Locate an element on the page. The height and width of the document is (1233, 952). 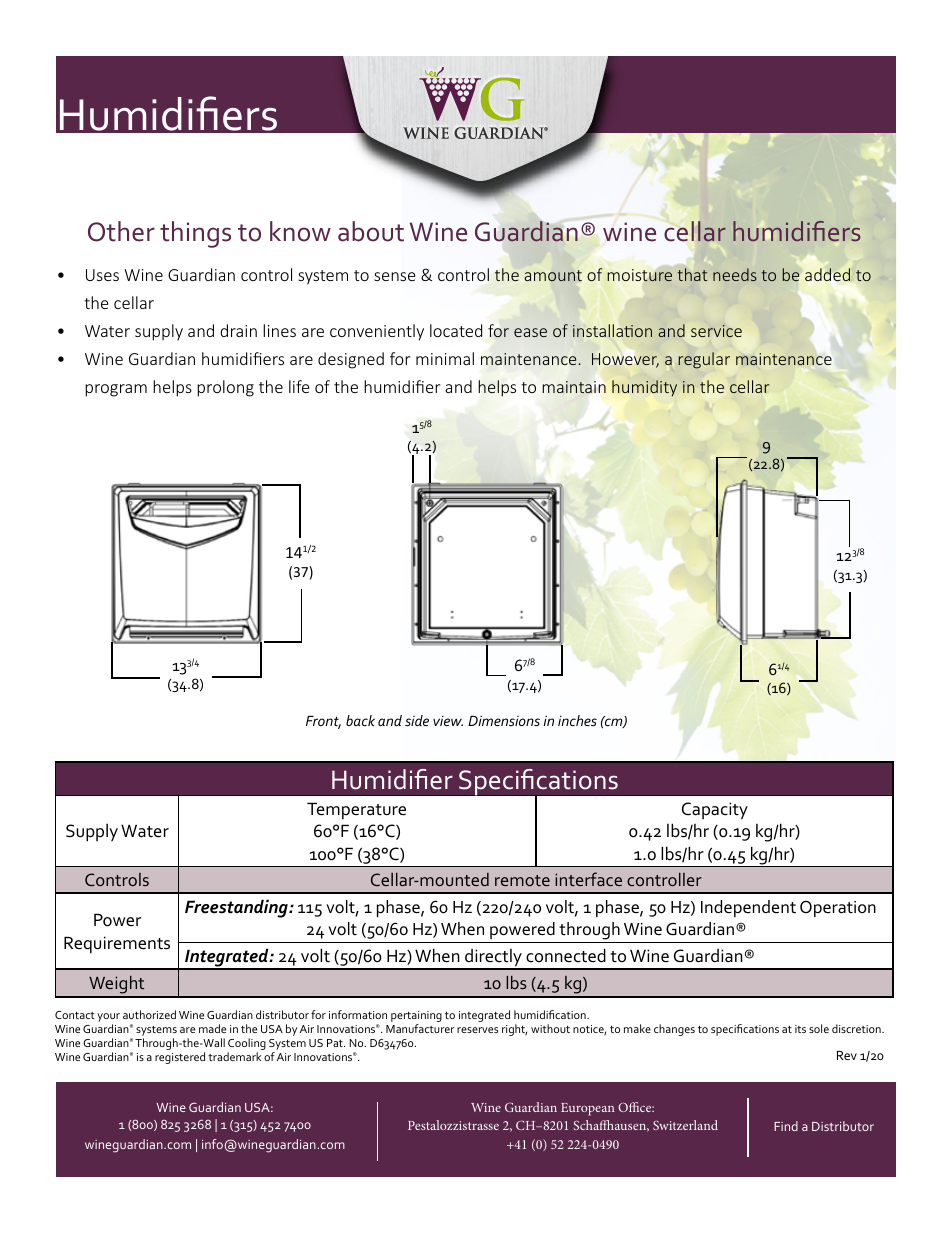
sense is located at coordinates (394, 276).
